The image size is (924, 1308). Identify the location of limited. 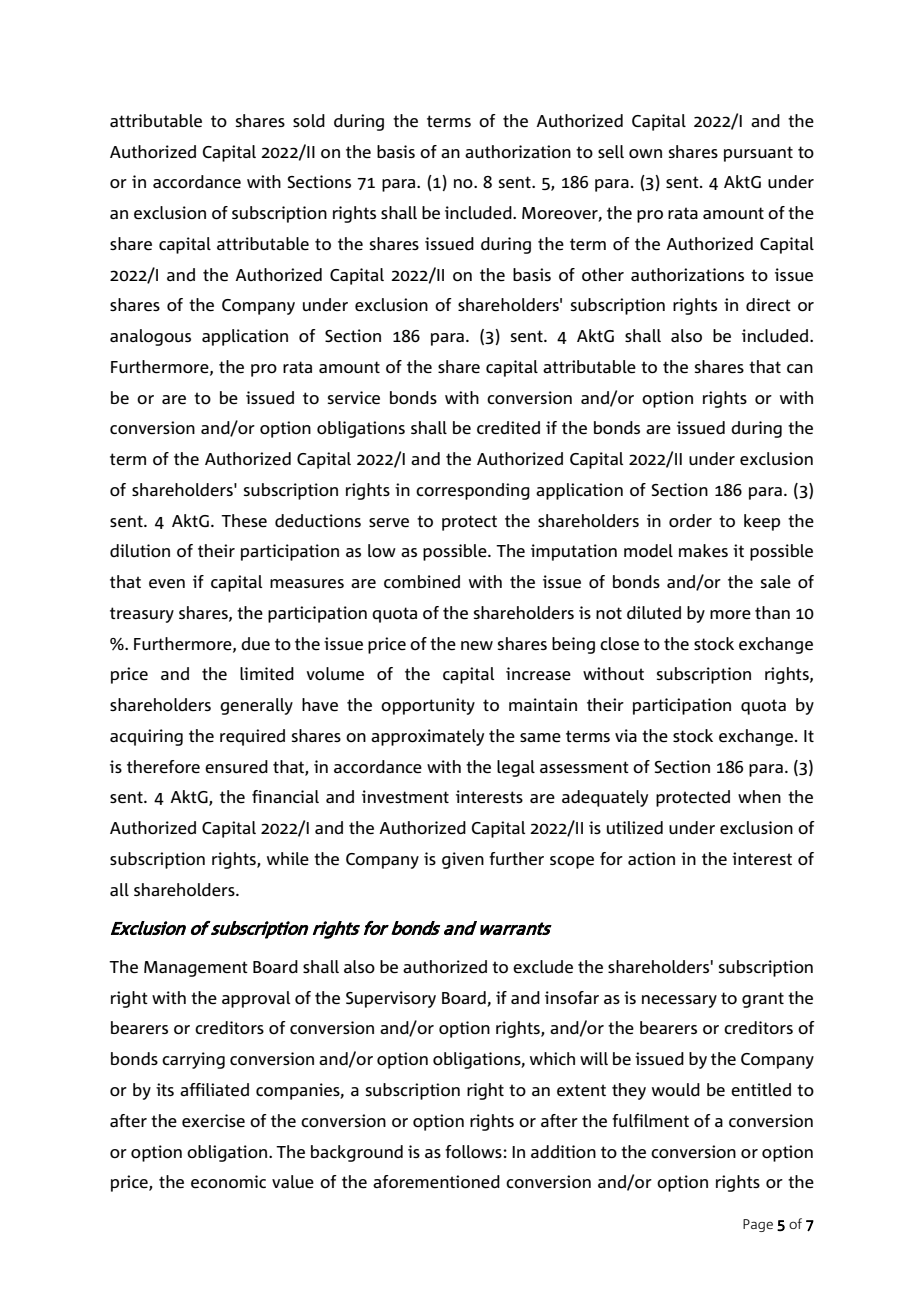
(267, 674).
